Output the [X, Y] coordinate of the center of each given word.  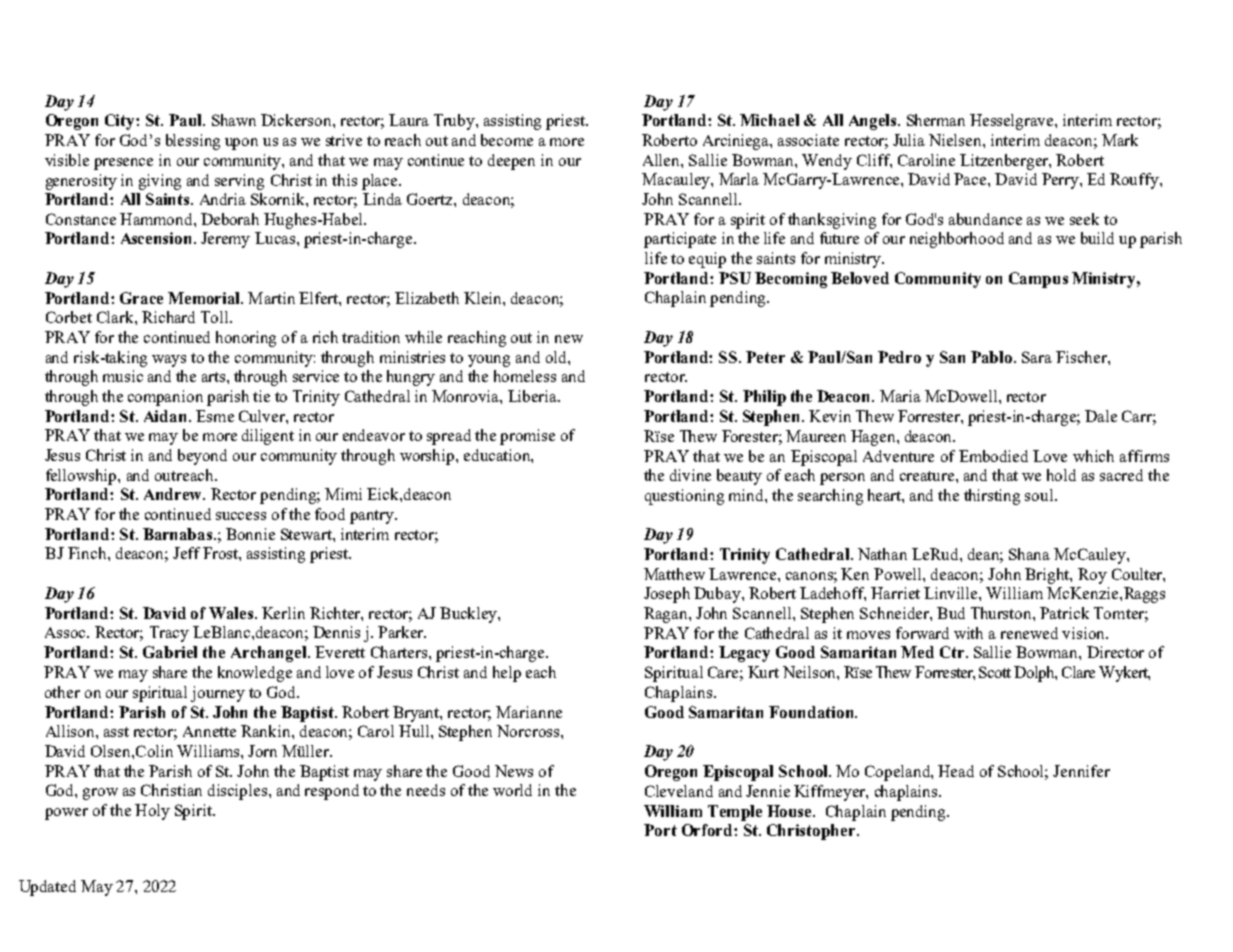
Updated [47, 888]
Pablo [993, 357]
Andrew [174, 494]
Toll [216, 317]
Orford [708, 830]
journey [218, 694]
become [507, 140]
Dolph [1035, 674]
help [507, 674]
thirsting [992, 497]
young [489, 361]
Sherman [936, 120]
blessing [193, 142]
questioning [684, 497]
